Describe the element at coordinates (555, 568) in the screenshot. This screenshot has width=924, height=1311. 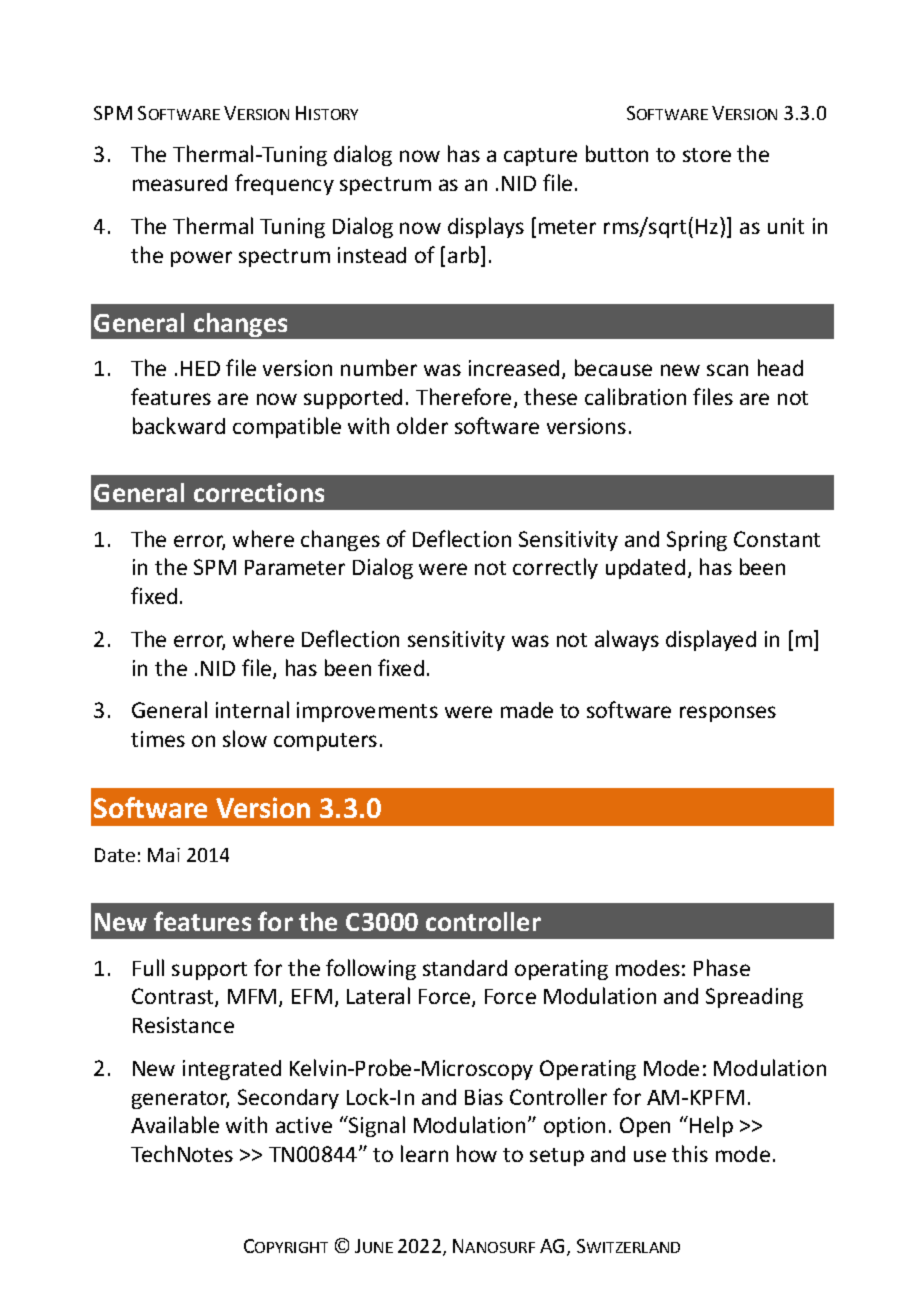
I see `correctly` at that location.
